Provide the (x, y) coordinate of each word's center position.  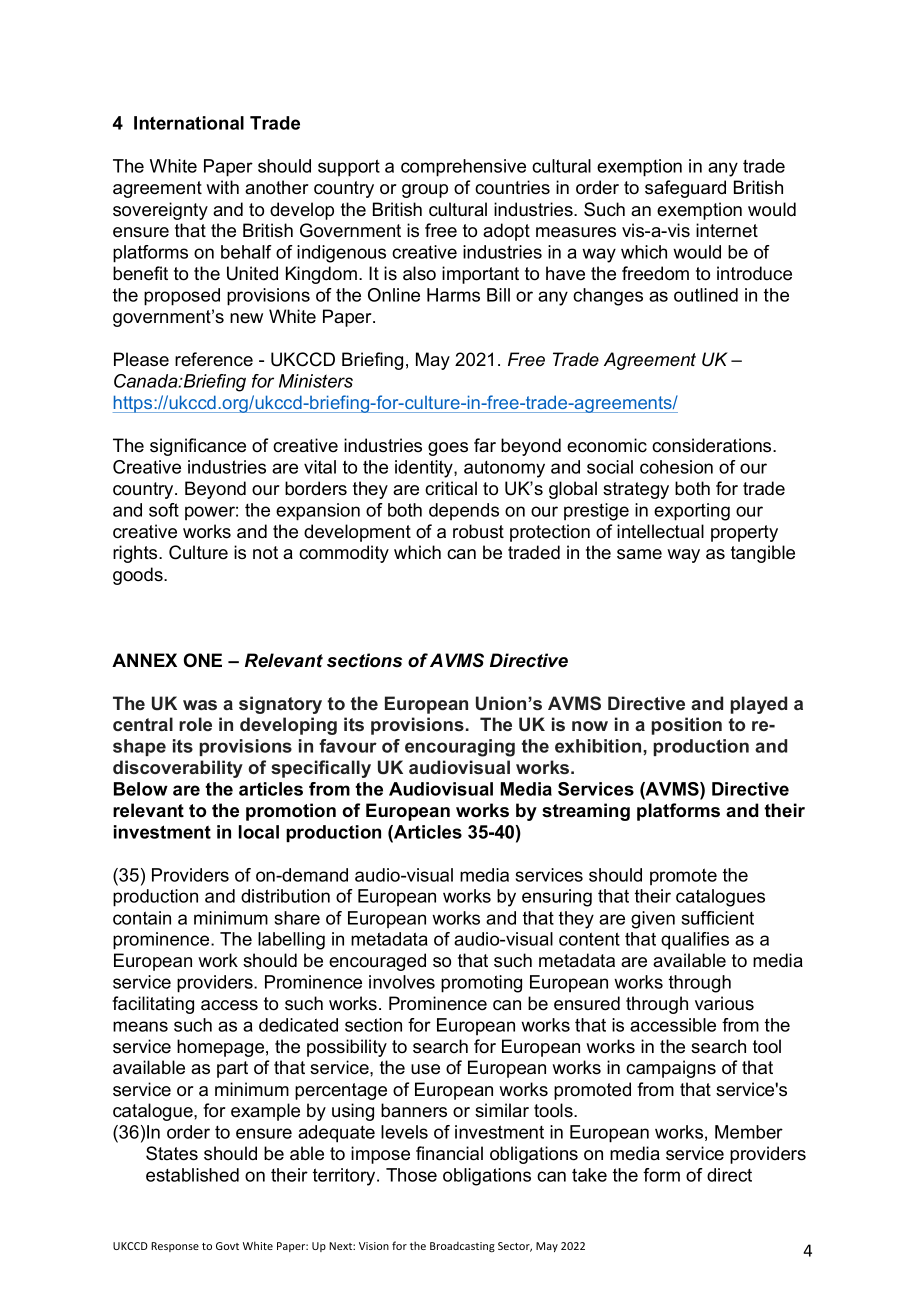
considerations (713, 445)
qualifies (695, 941)
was (200, 705)
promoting (481, 984)
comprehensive (463, 168)
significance (198, 447)
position (686, 726)
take (589, 1175)
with (222, 187)
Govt (227, 1246)
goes (448, 449)
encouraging (460, 748)
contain (142, 918)
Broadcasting (462, 1247)
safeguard (685, 189)
